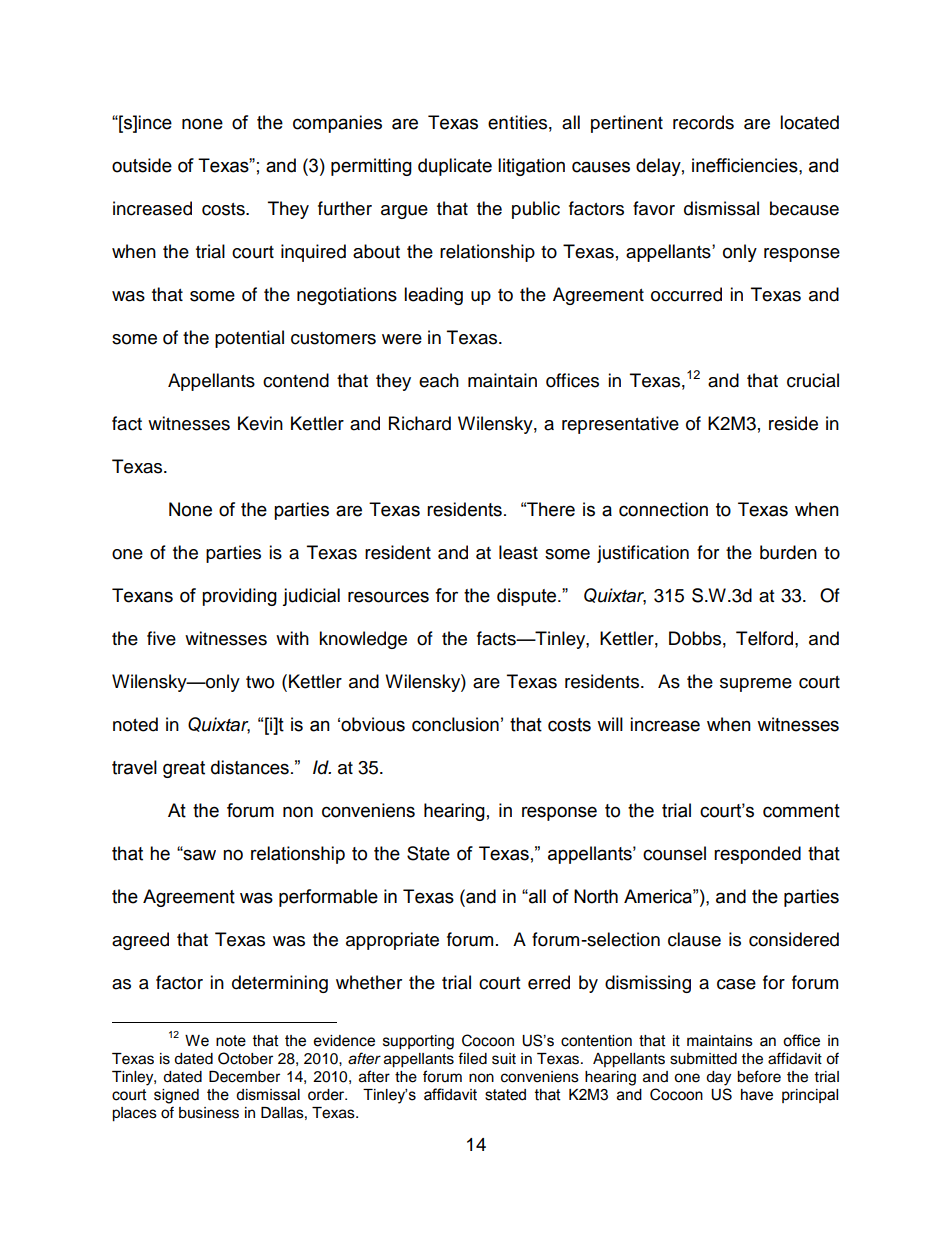  I want to click on providing, so click(239, 597).
